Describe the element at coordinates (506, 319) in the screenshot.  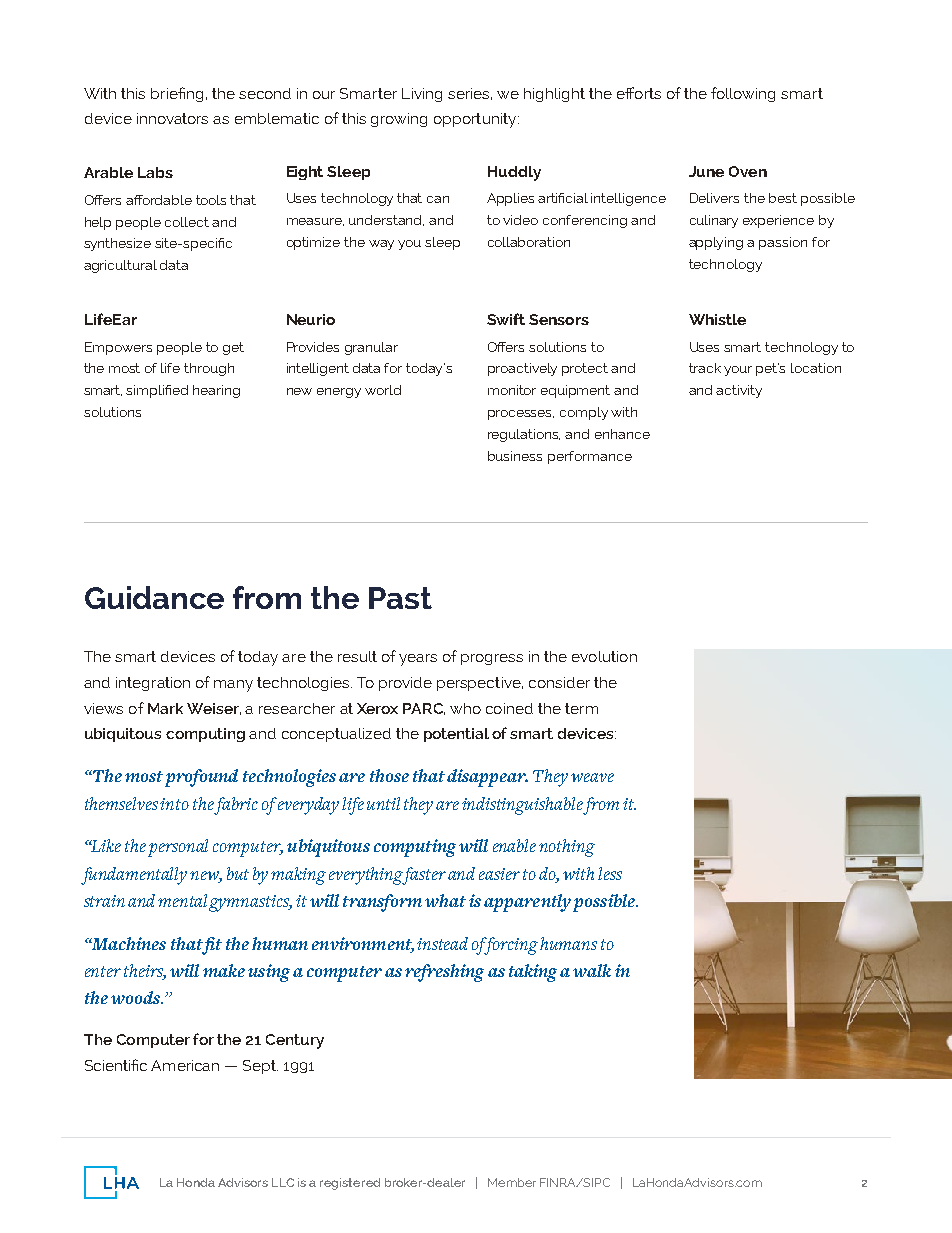
I see `Swift` at that location.
